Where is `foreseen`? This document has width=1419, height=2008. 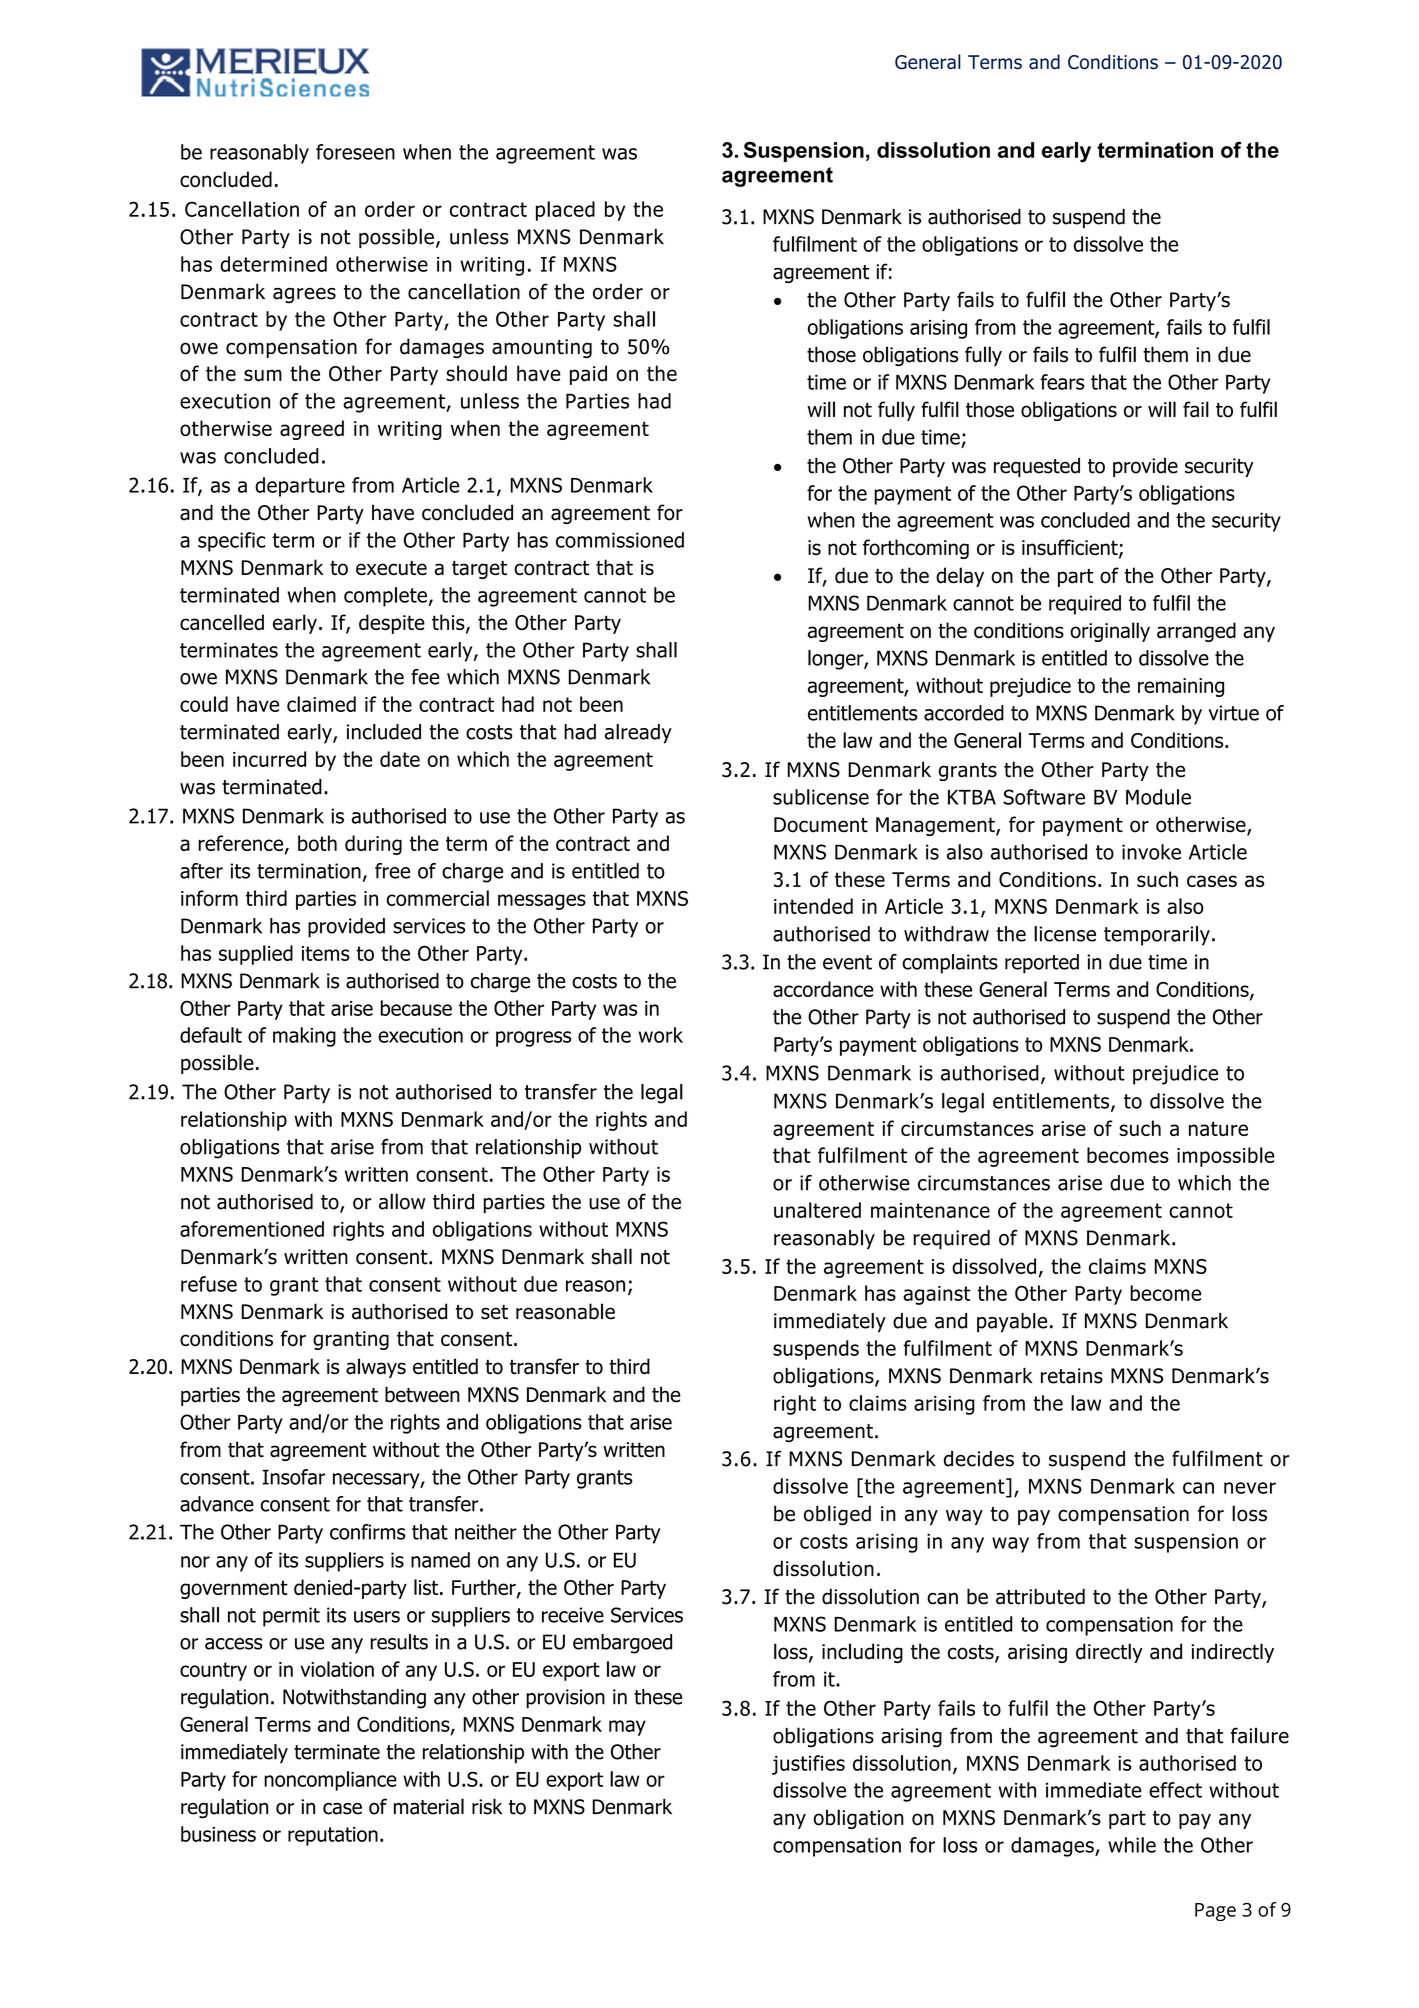
foreseen is located at coordinates (355, 152).
